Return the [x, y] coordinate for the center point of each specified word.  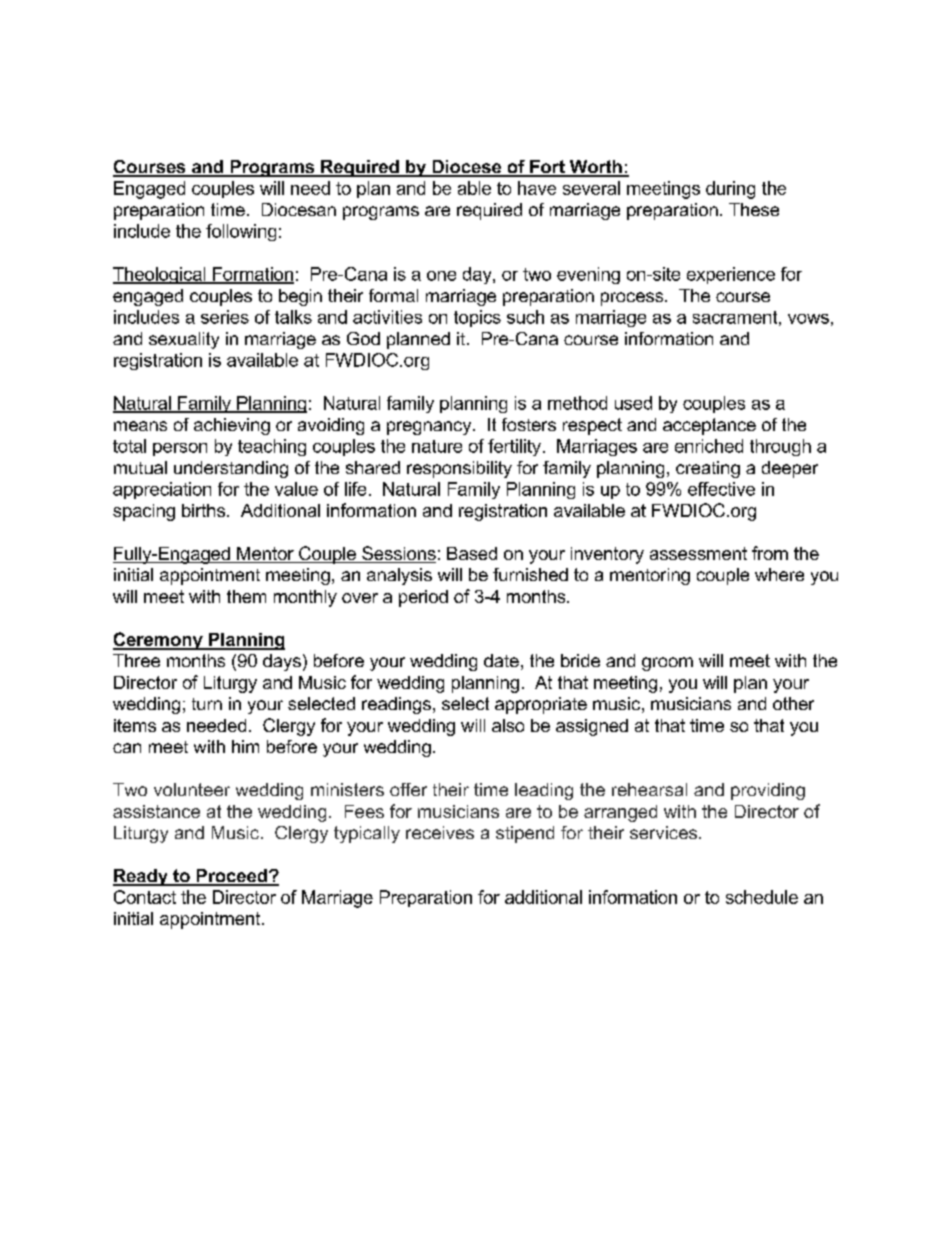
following [241, 232]
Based [472, 553]
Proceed [231, 877]
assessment [698, 553]
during [730, 190]
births [205, 510]
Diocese [467, 168]
